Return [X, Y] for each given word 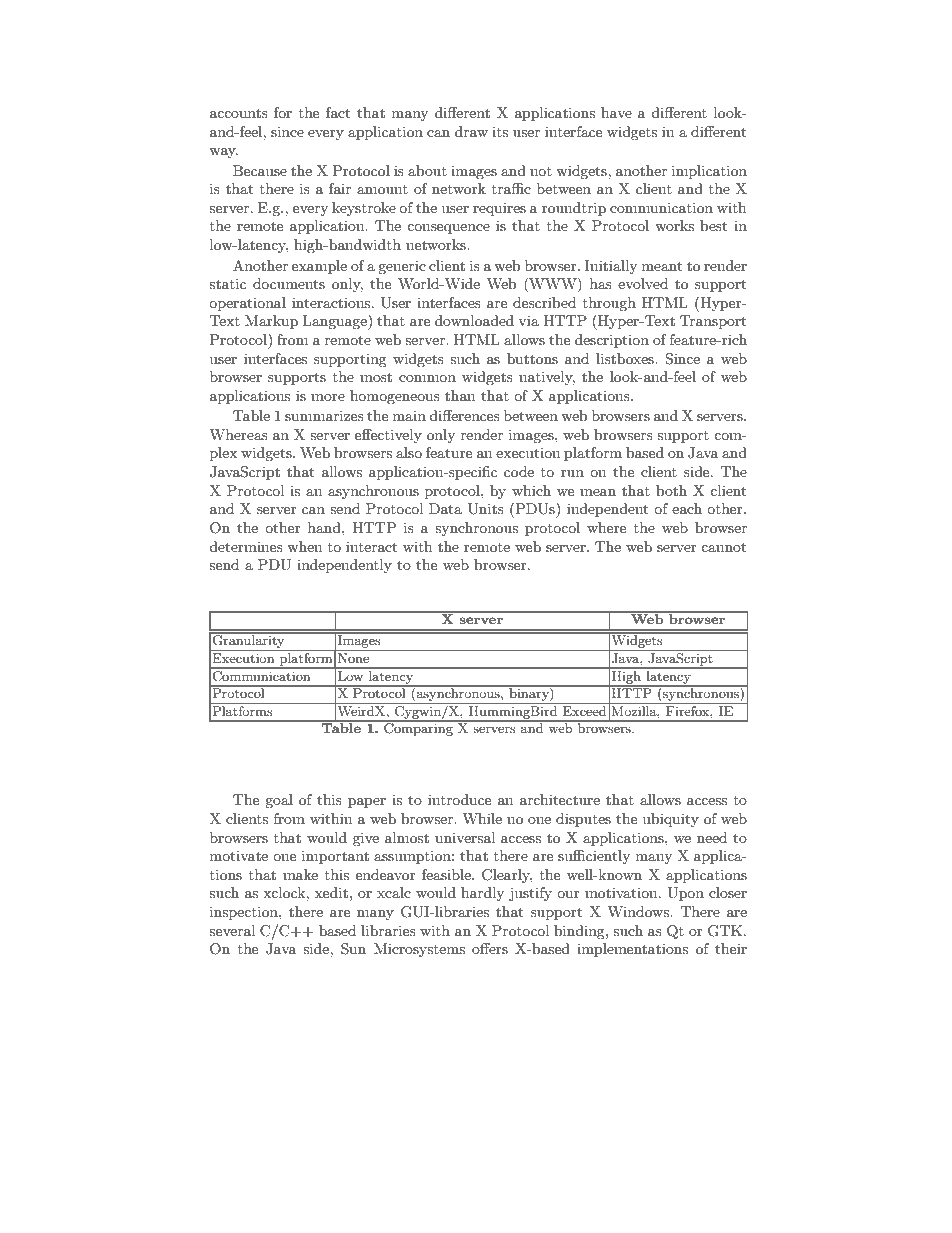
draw [471, 131]
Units [486, 509]
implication [709, 172]
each [687, 508]
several [232, 930]
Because [260, 170]
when [304, 546]
